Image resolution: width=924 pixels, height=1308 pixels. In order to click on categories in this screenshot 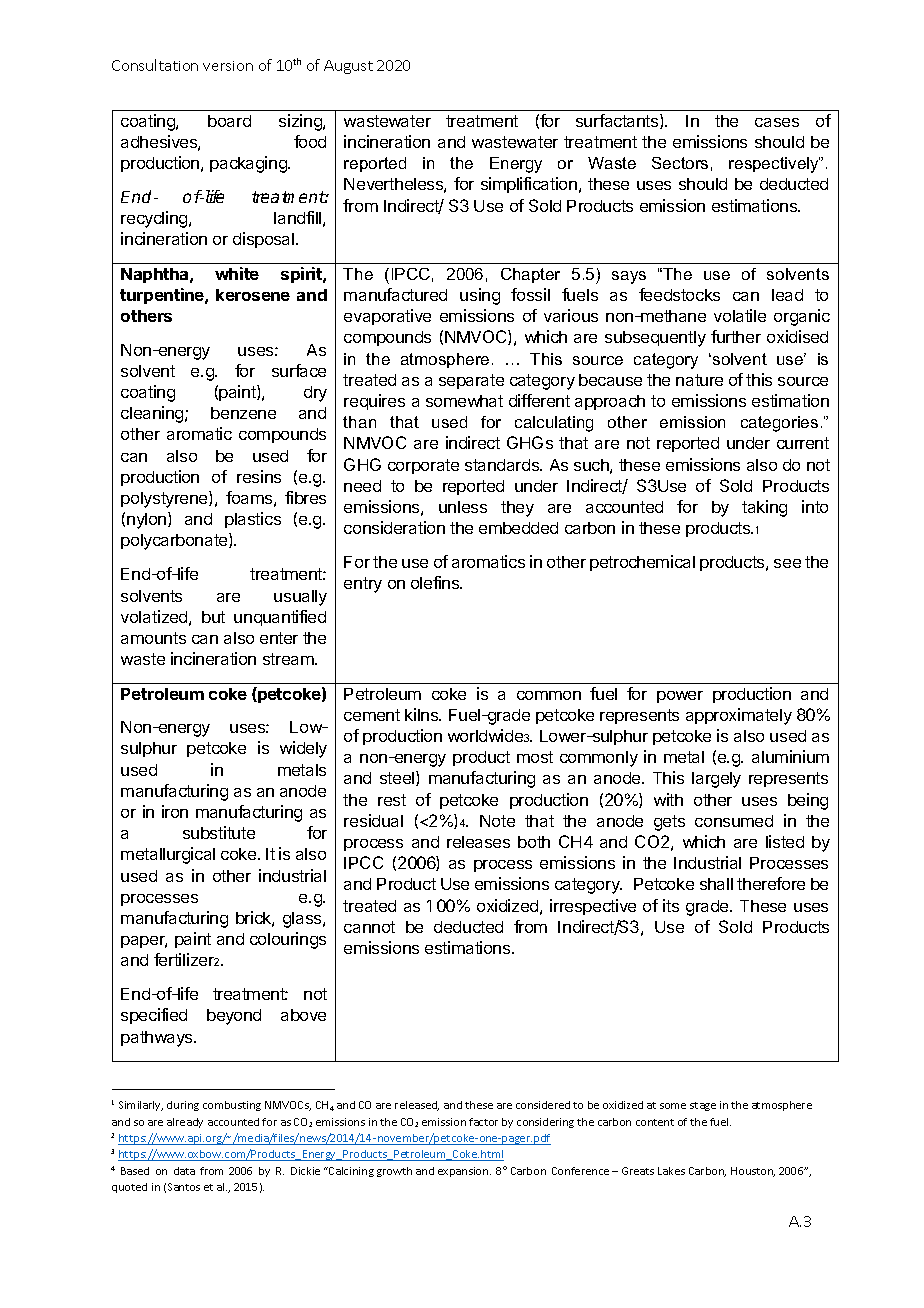, I will do `click(779, 424)`.
